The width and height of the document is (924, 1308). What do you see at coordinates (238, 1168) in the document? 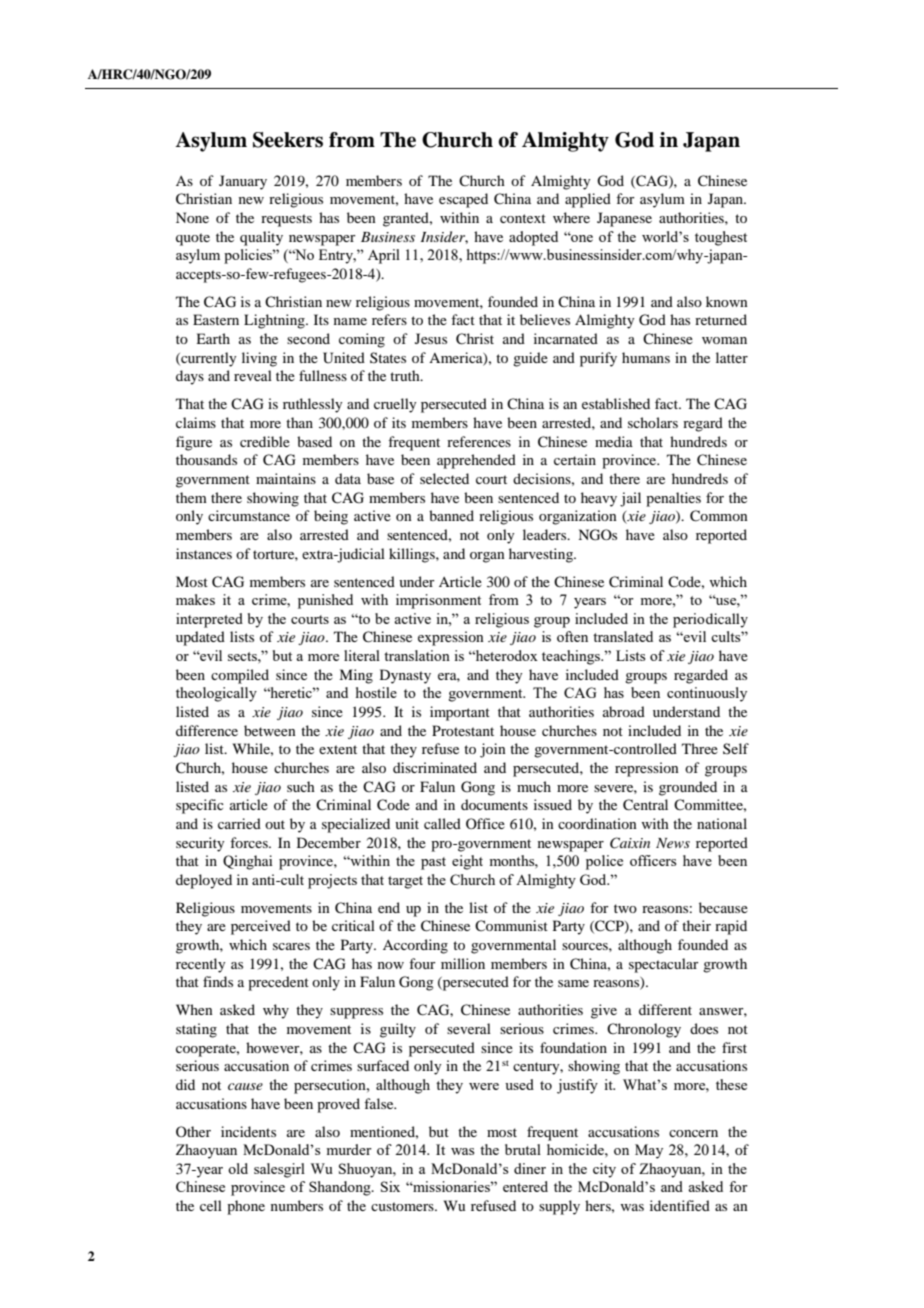
I see `old` at bounding box center [238, 1168].
